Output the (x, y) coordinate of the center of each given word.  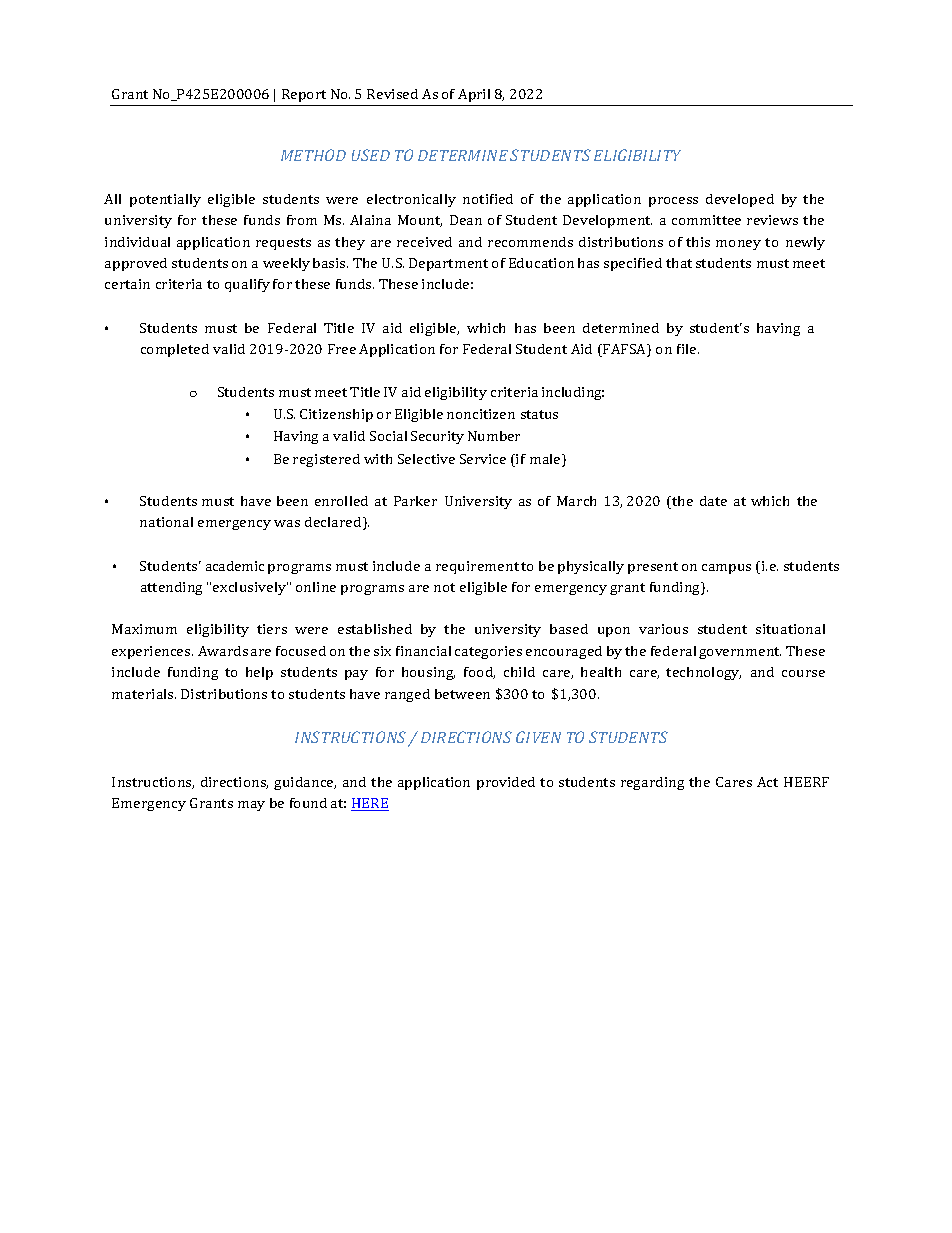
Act (767, 782)
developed (740, 200)
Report (304, 95)
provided (506, 783)
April (474, 95)
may (251, 806)
